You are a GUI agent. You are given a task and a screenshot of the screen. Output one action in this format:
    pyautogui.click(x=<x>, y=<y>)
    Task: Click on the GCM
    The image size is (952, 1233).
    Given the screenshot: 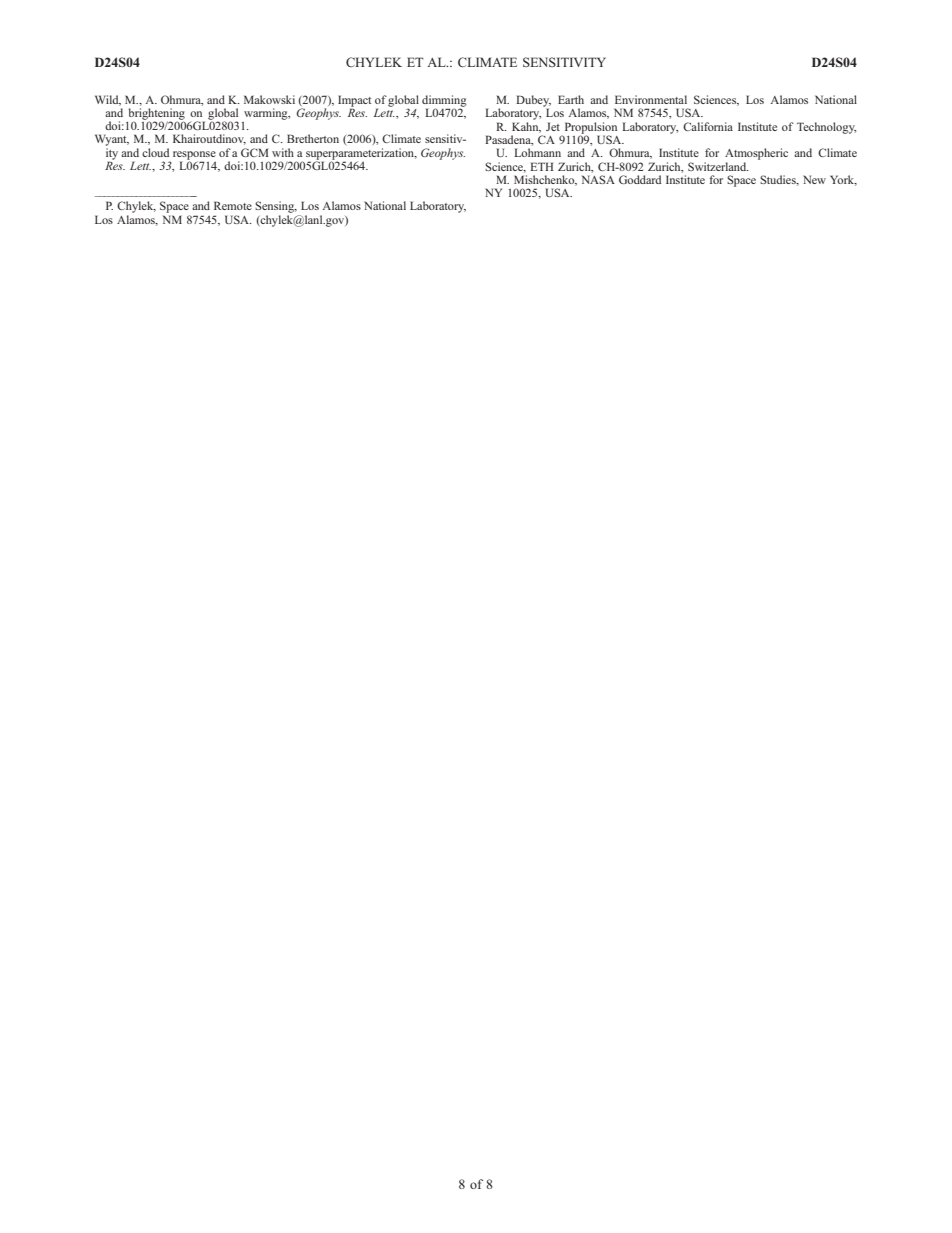 What is the action you would take?
    pyautogui.click(x=255, y=152)
